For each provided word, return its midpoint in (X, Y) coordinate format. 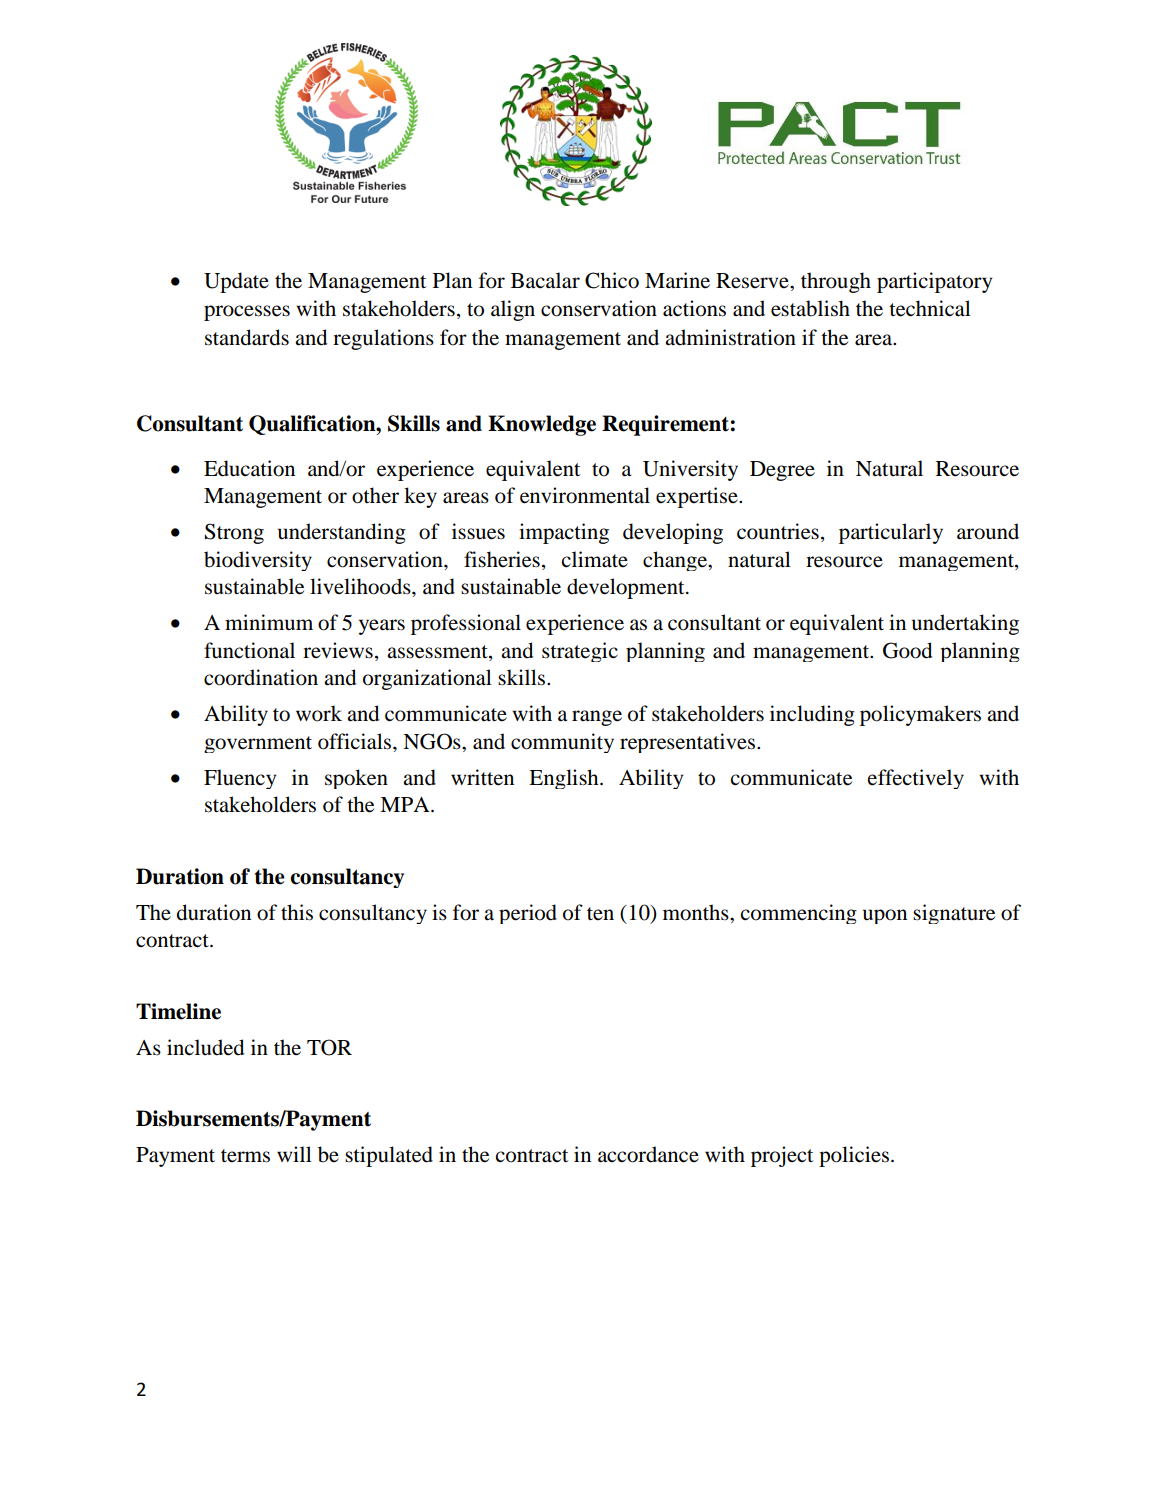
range (597, 718)
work (319, 713)
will (294, 1154)
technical (930, 308)
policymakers (920, 715)
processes (247, 313)
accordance (648, 1154)
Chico (612, 280)
